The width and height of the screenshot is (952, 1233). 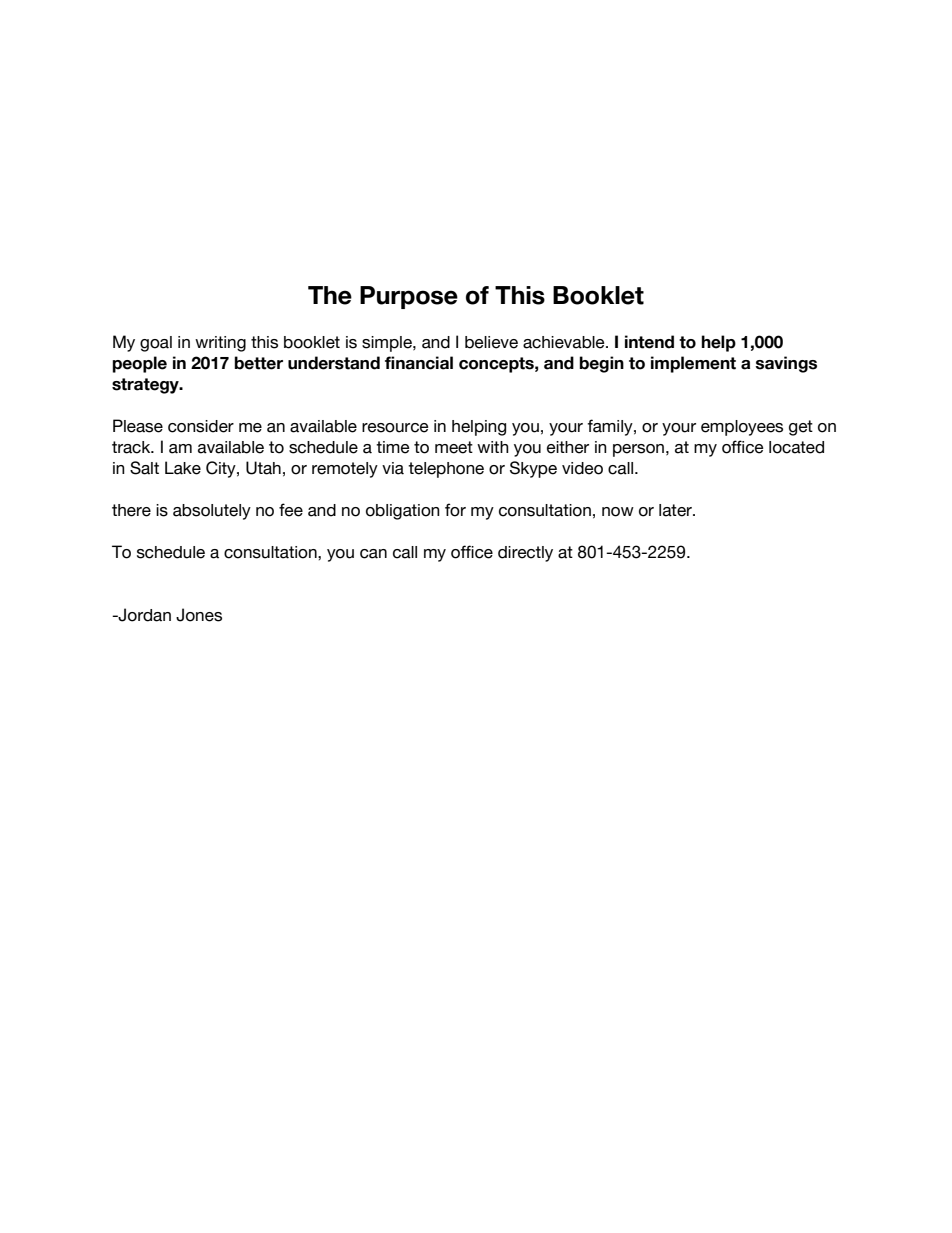 What do you see at coordinates (220, 344) in the screenshot?
I see `writing` at bounding box center [220, 344].
